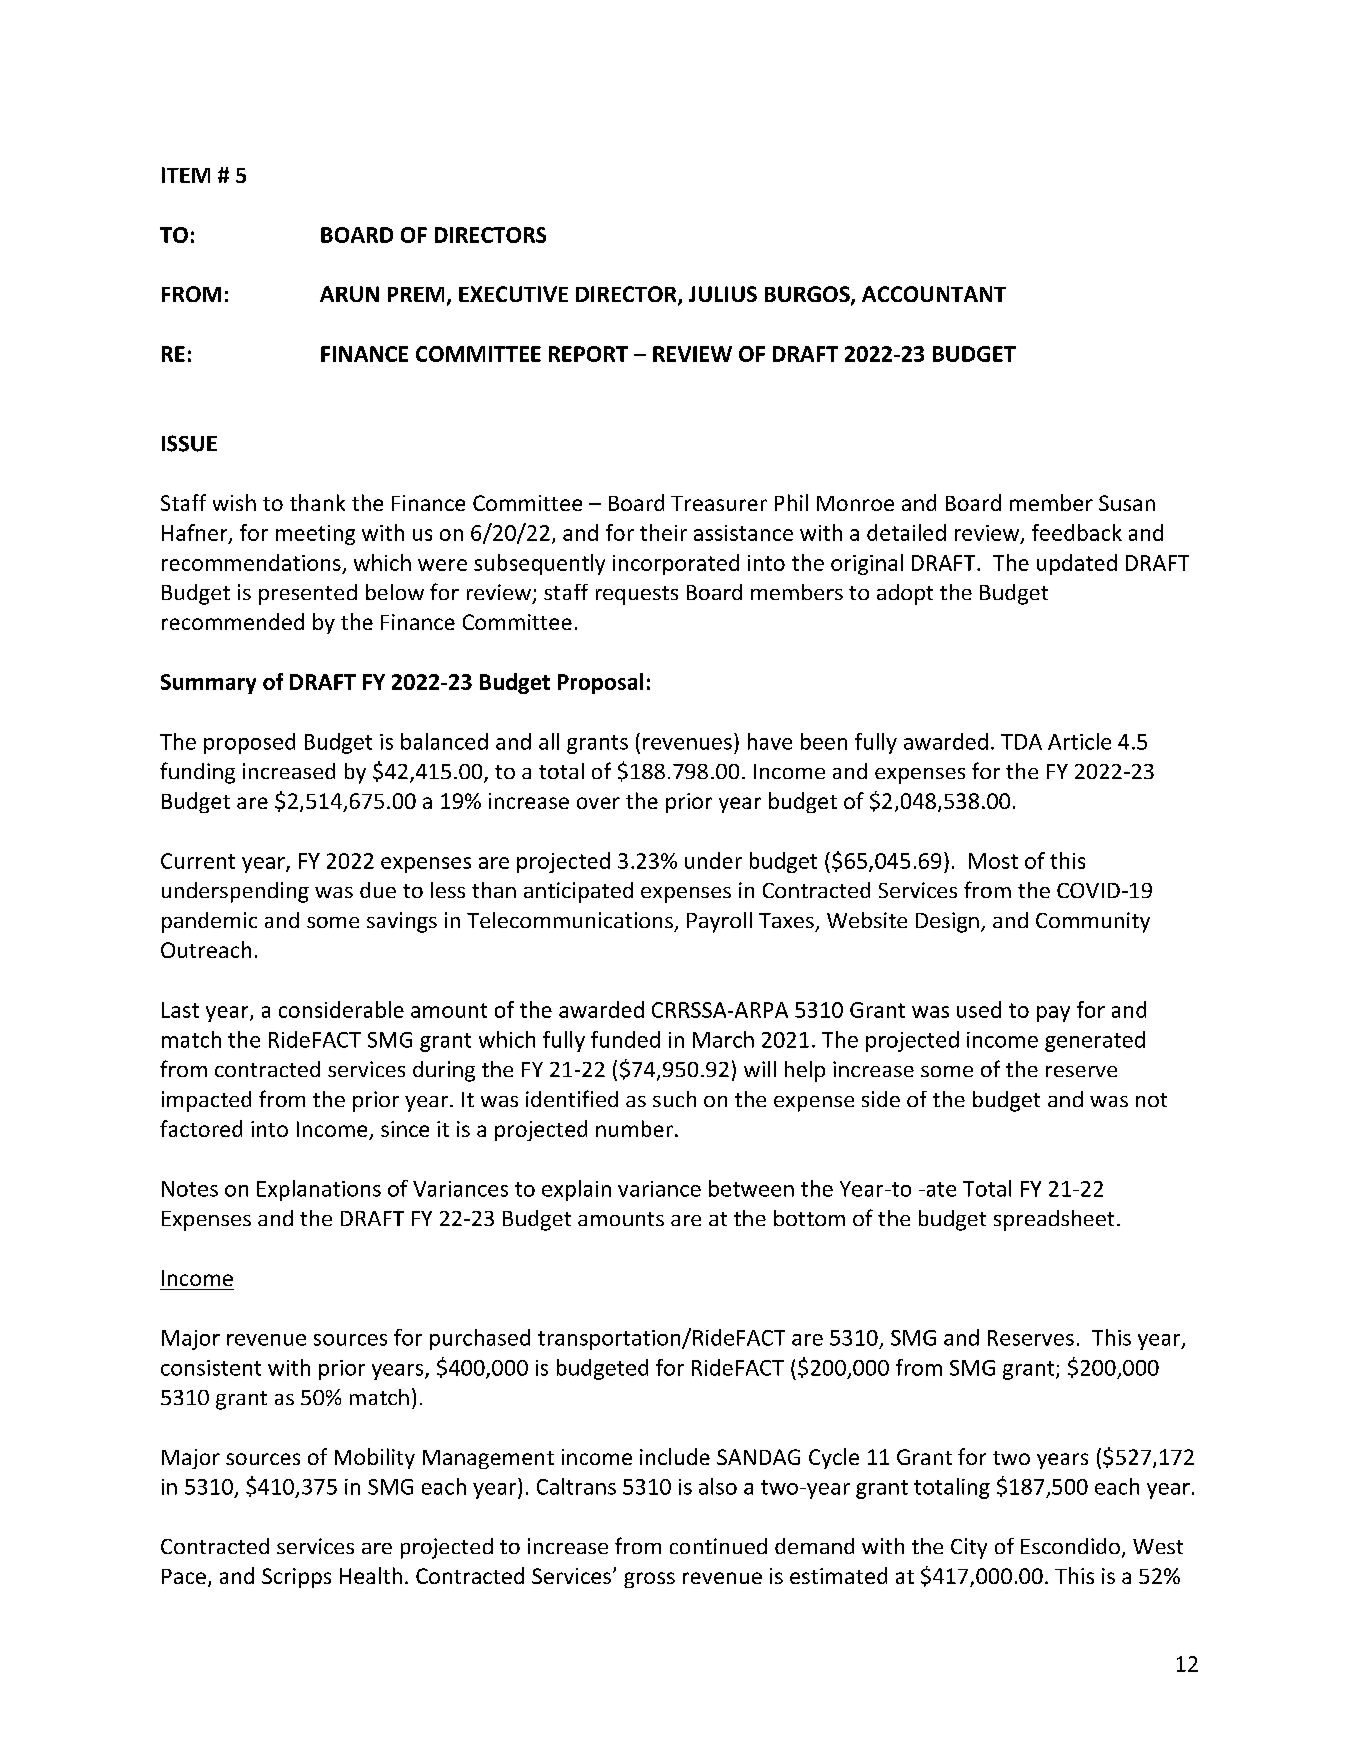 This page has width=1359, height=1758. What do you see at coordinates (934, 294) in the page?
I see `ACCOUNTANT` at bounding box center [934, 294].
